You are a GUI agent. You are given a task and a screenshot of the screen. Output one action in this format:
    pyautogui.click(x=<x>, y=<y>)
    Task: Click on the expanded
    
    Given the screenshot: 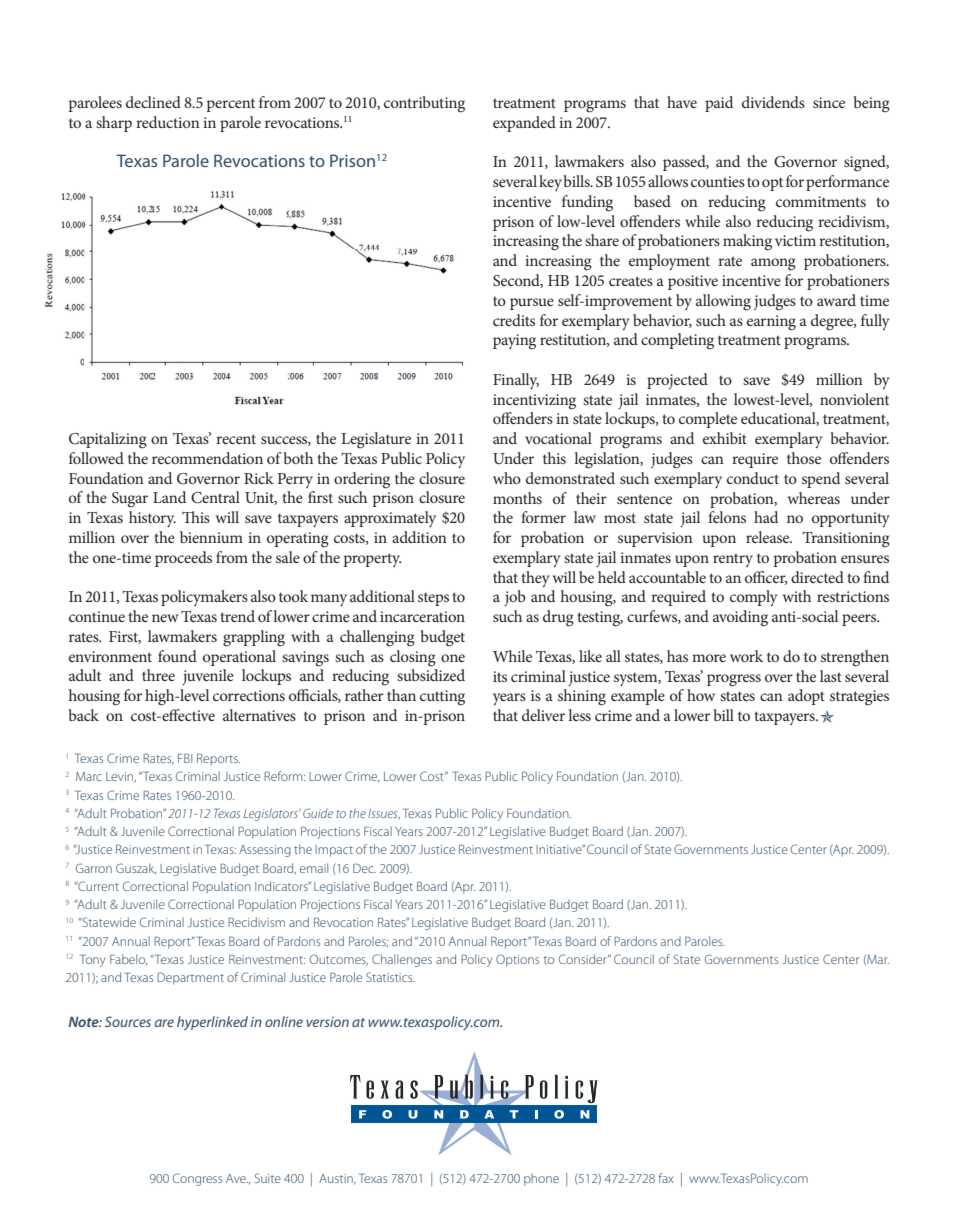 What is the action you would take?
    pyautogui.click(x=524, y=124)
